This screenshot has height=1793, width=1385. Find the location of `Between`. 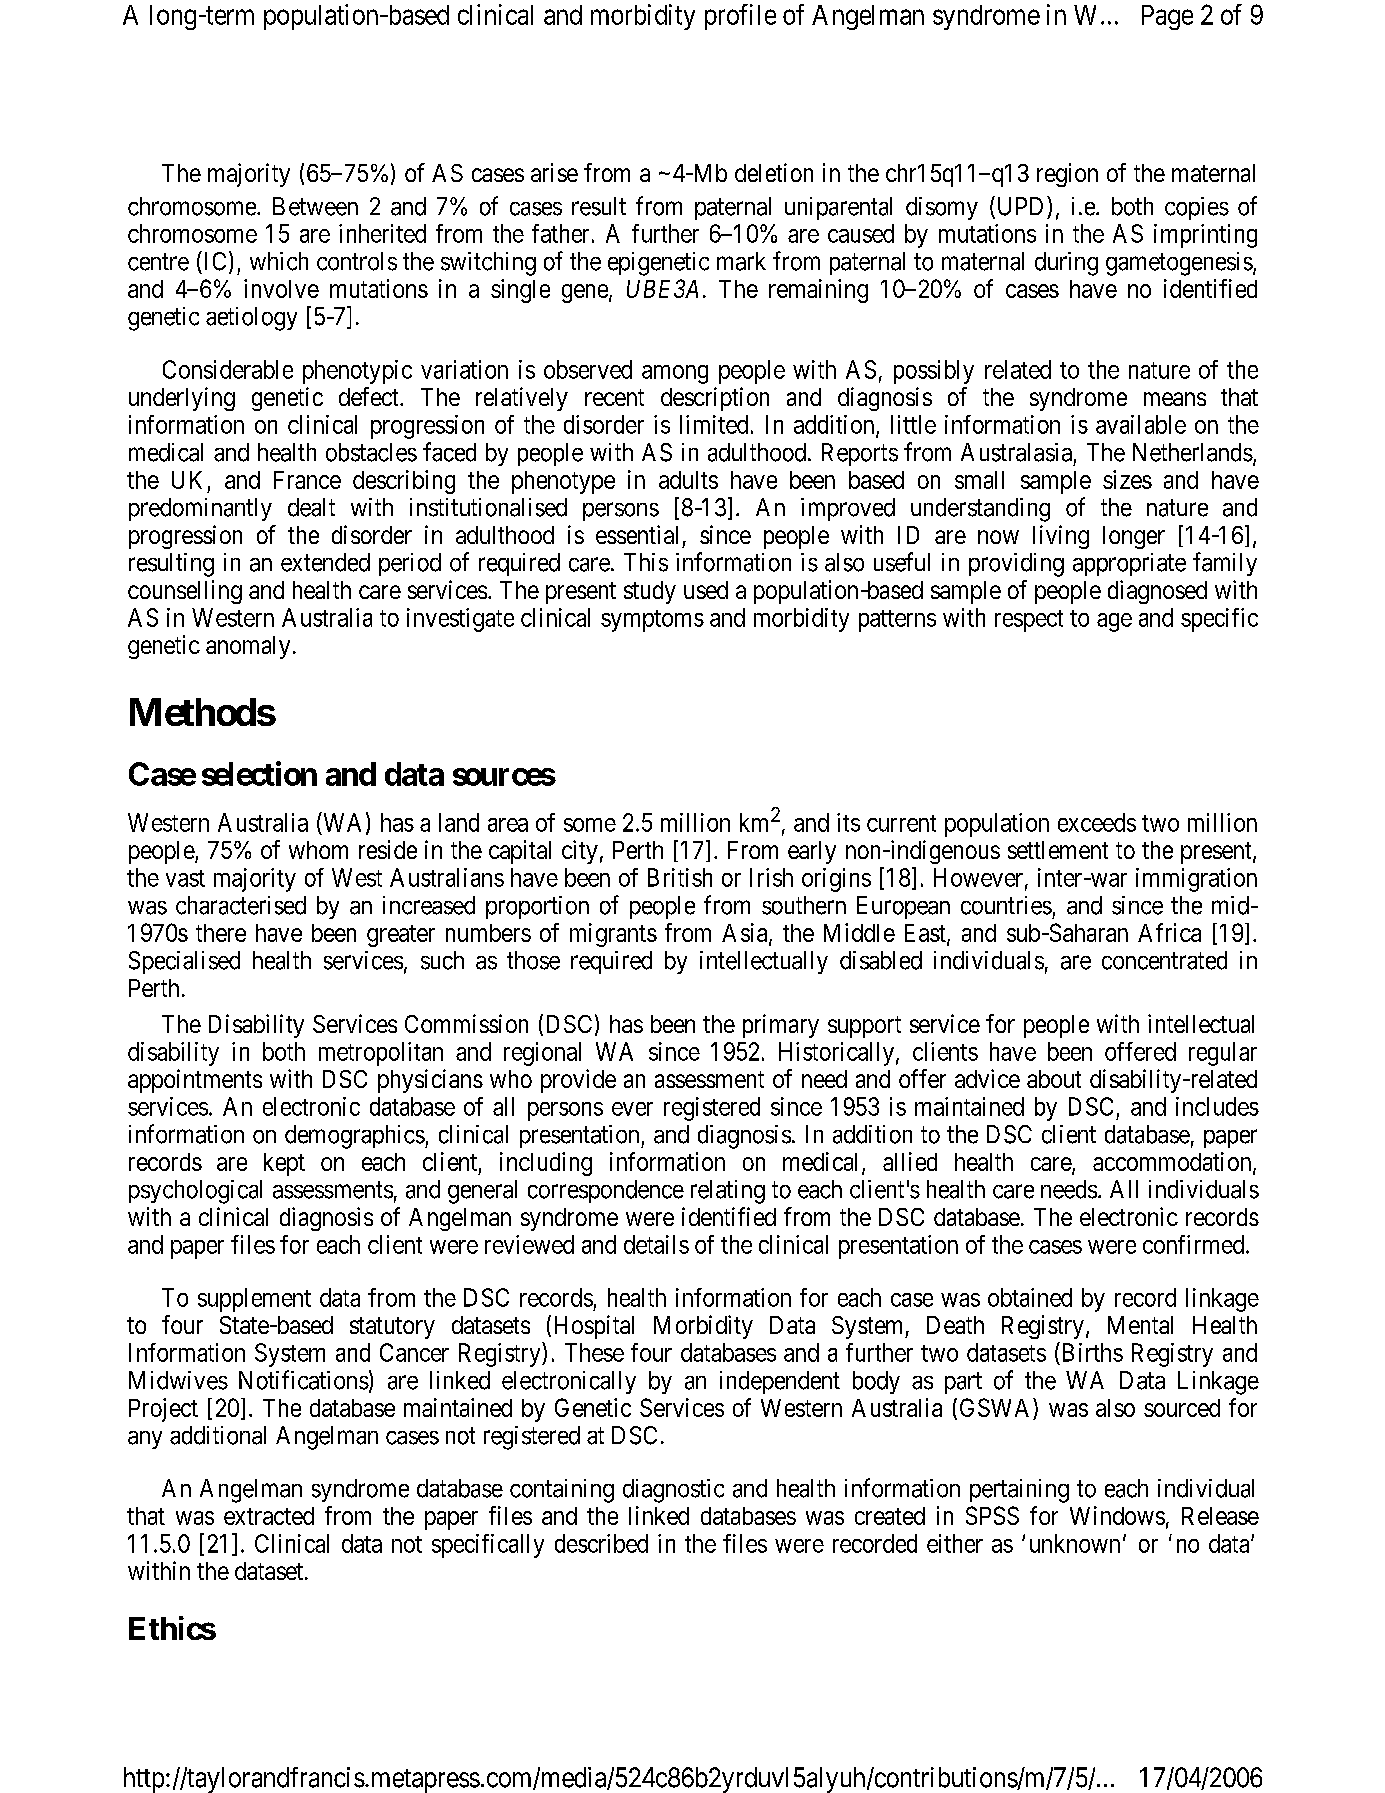

Between is located at coordinates (315, 206).
